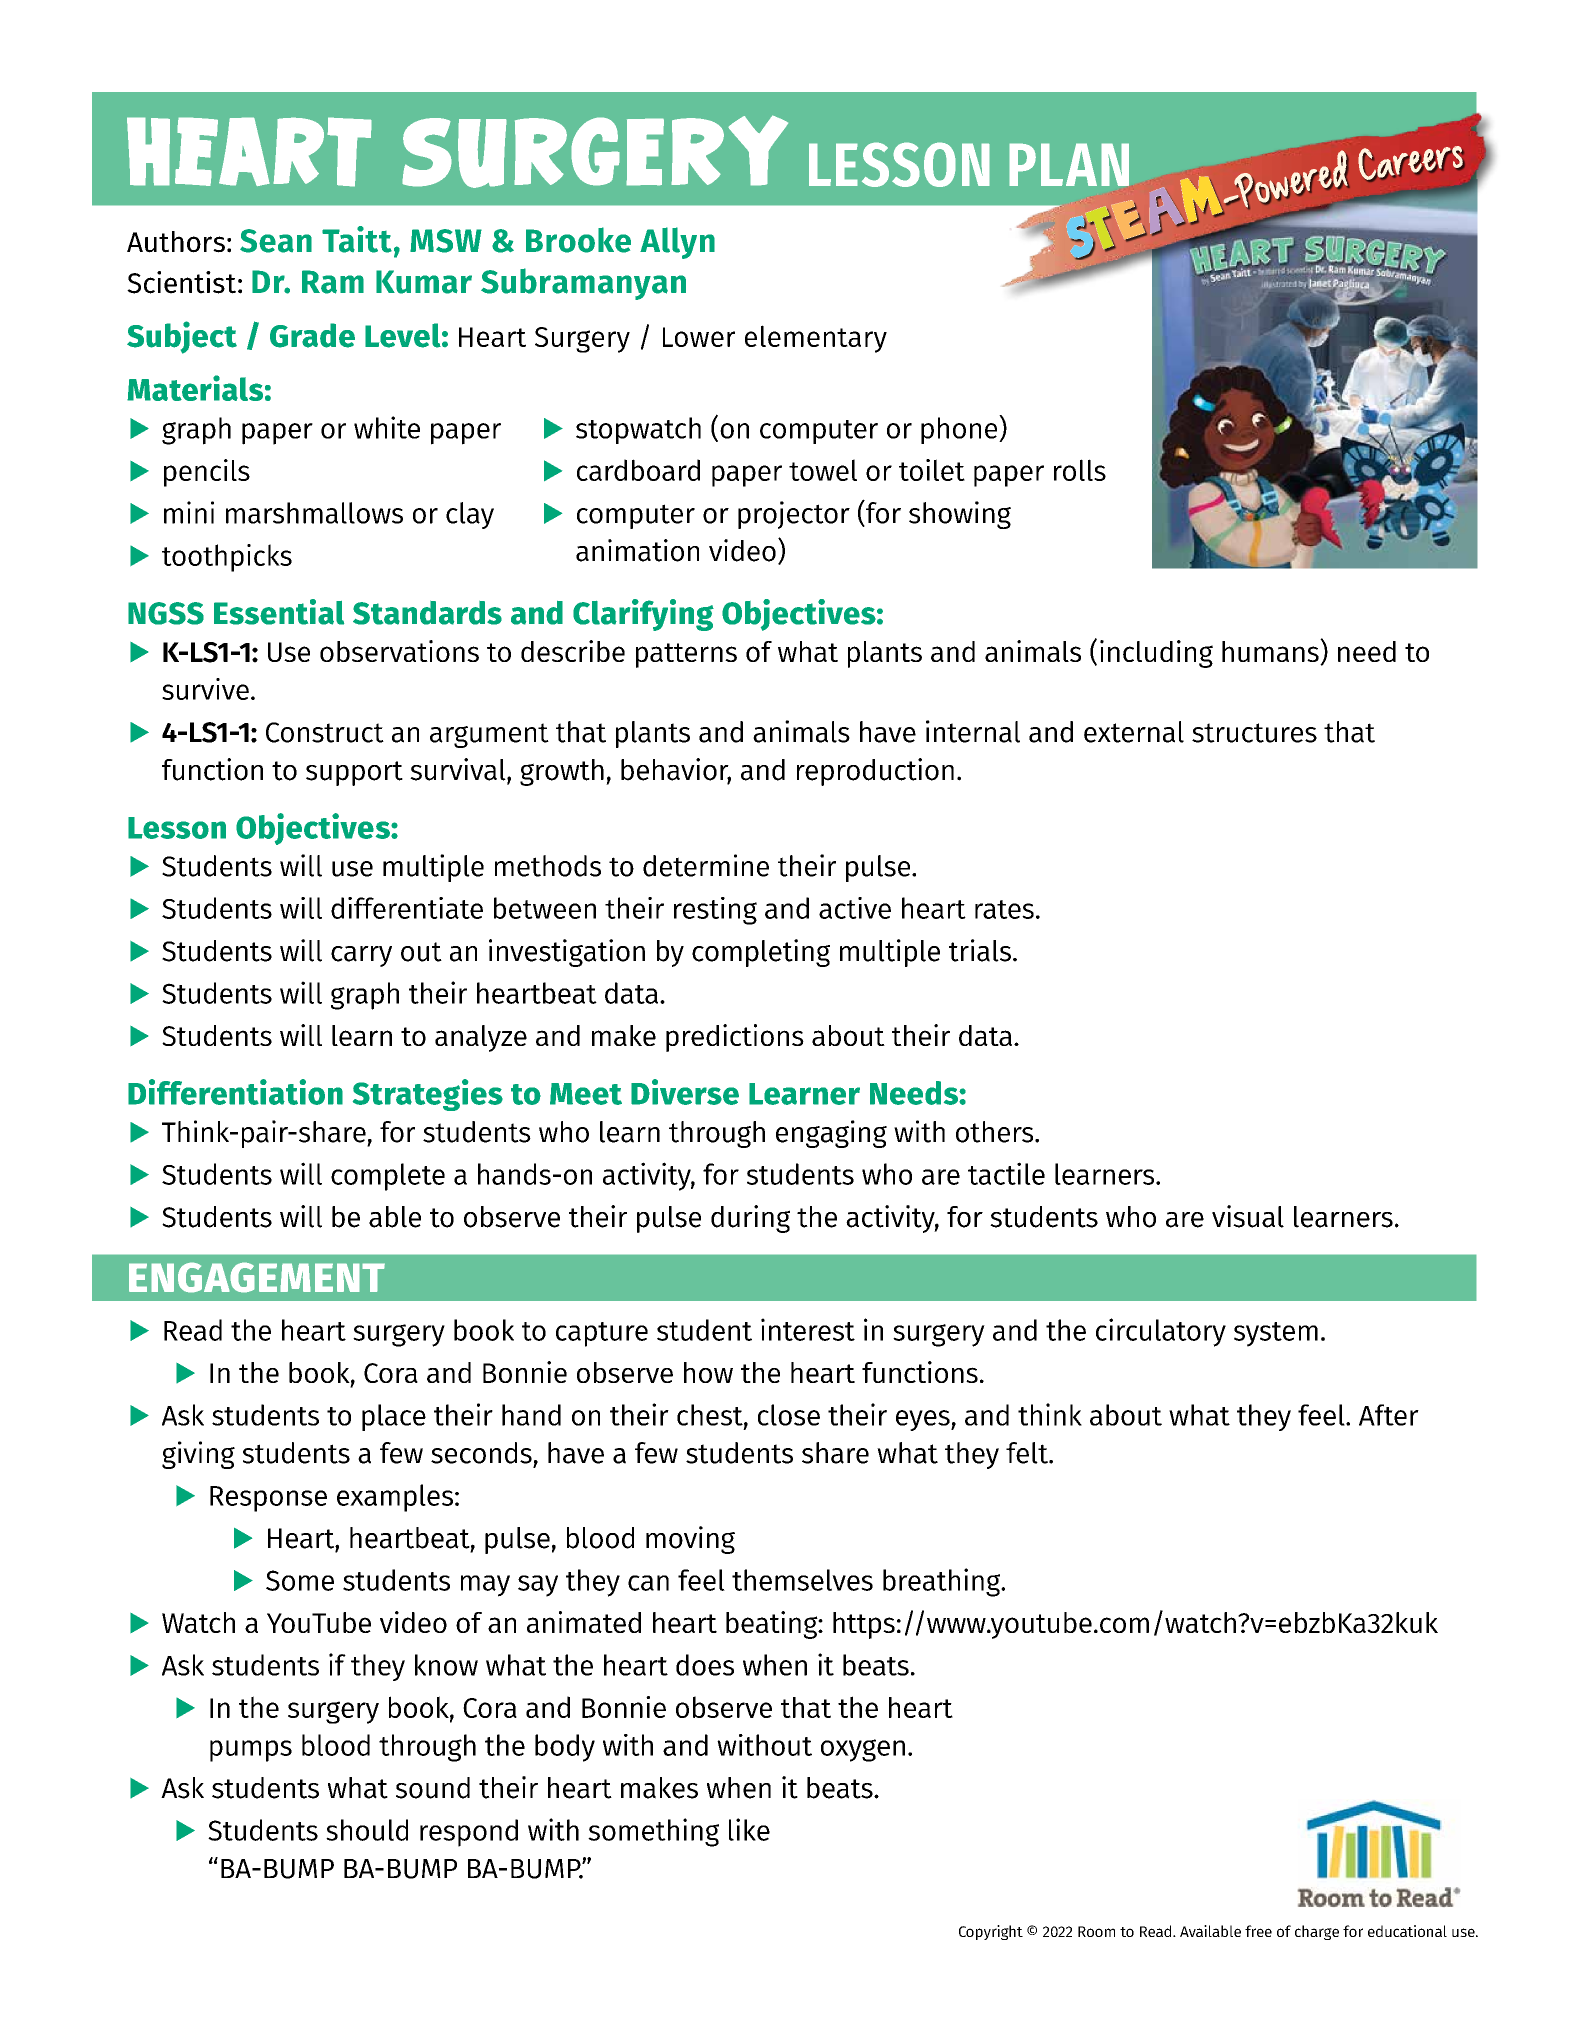  What do you see at coordinates (235, 1092) in the screenshot?
I see `Differentiation` at bounding box center [235, 1092].
